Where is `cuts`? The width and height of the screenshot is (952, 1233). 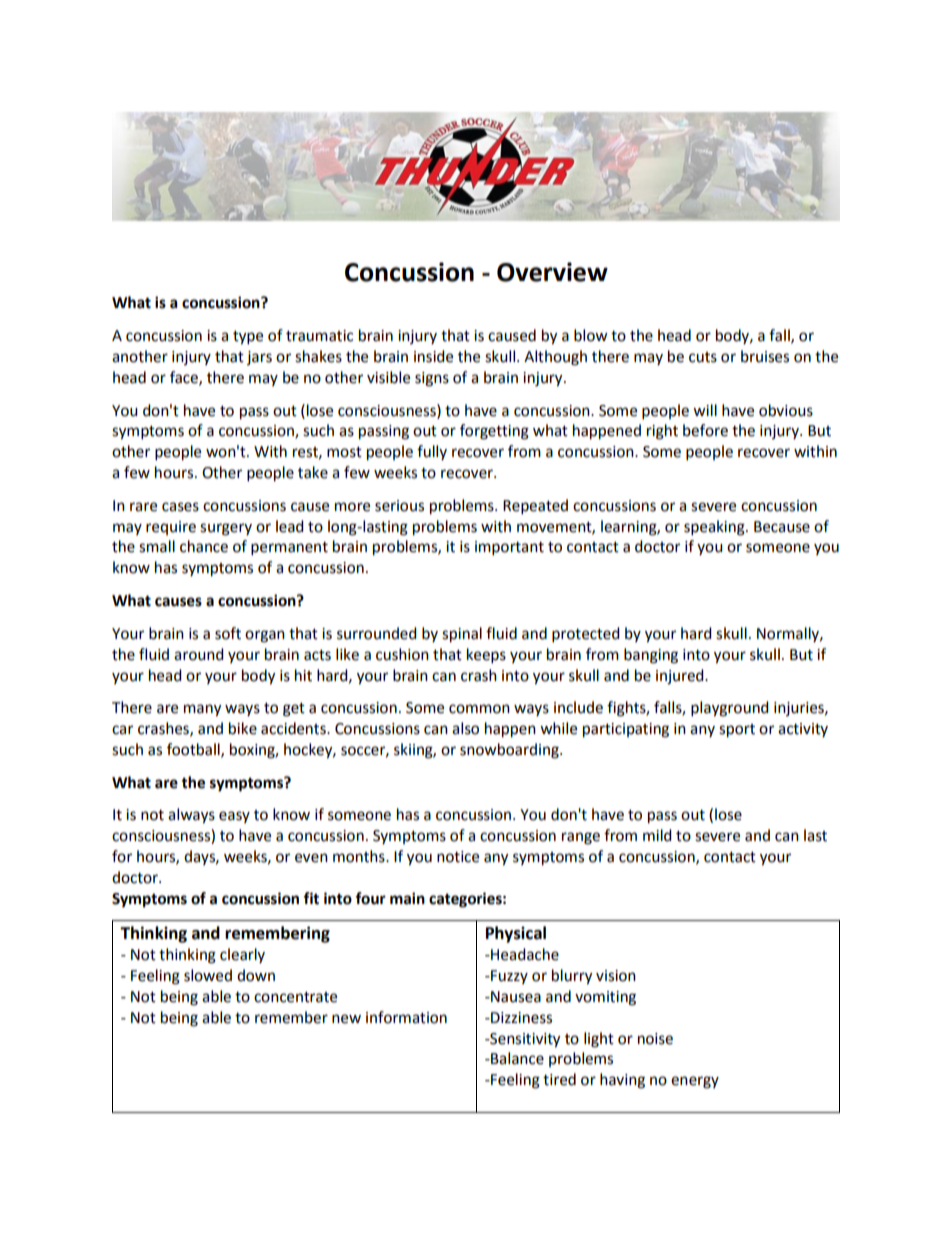 cuts is located at coordinates (703, 357).
